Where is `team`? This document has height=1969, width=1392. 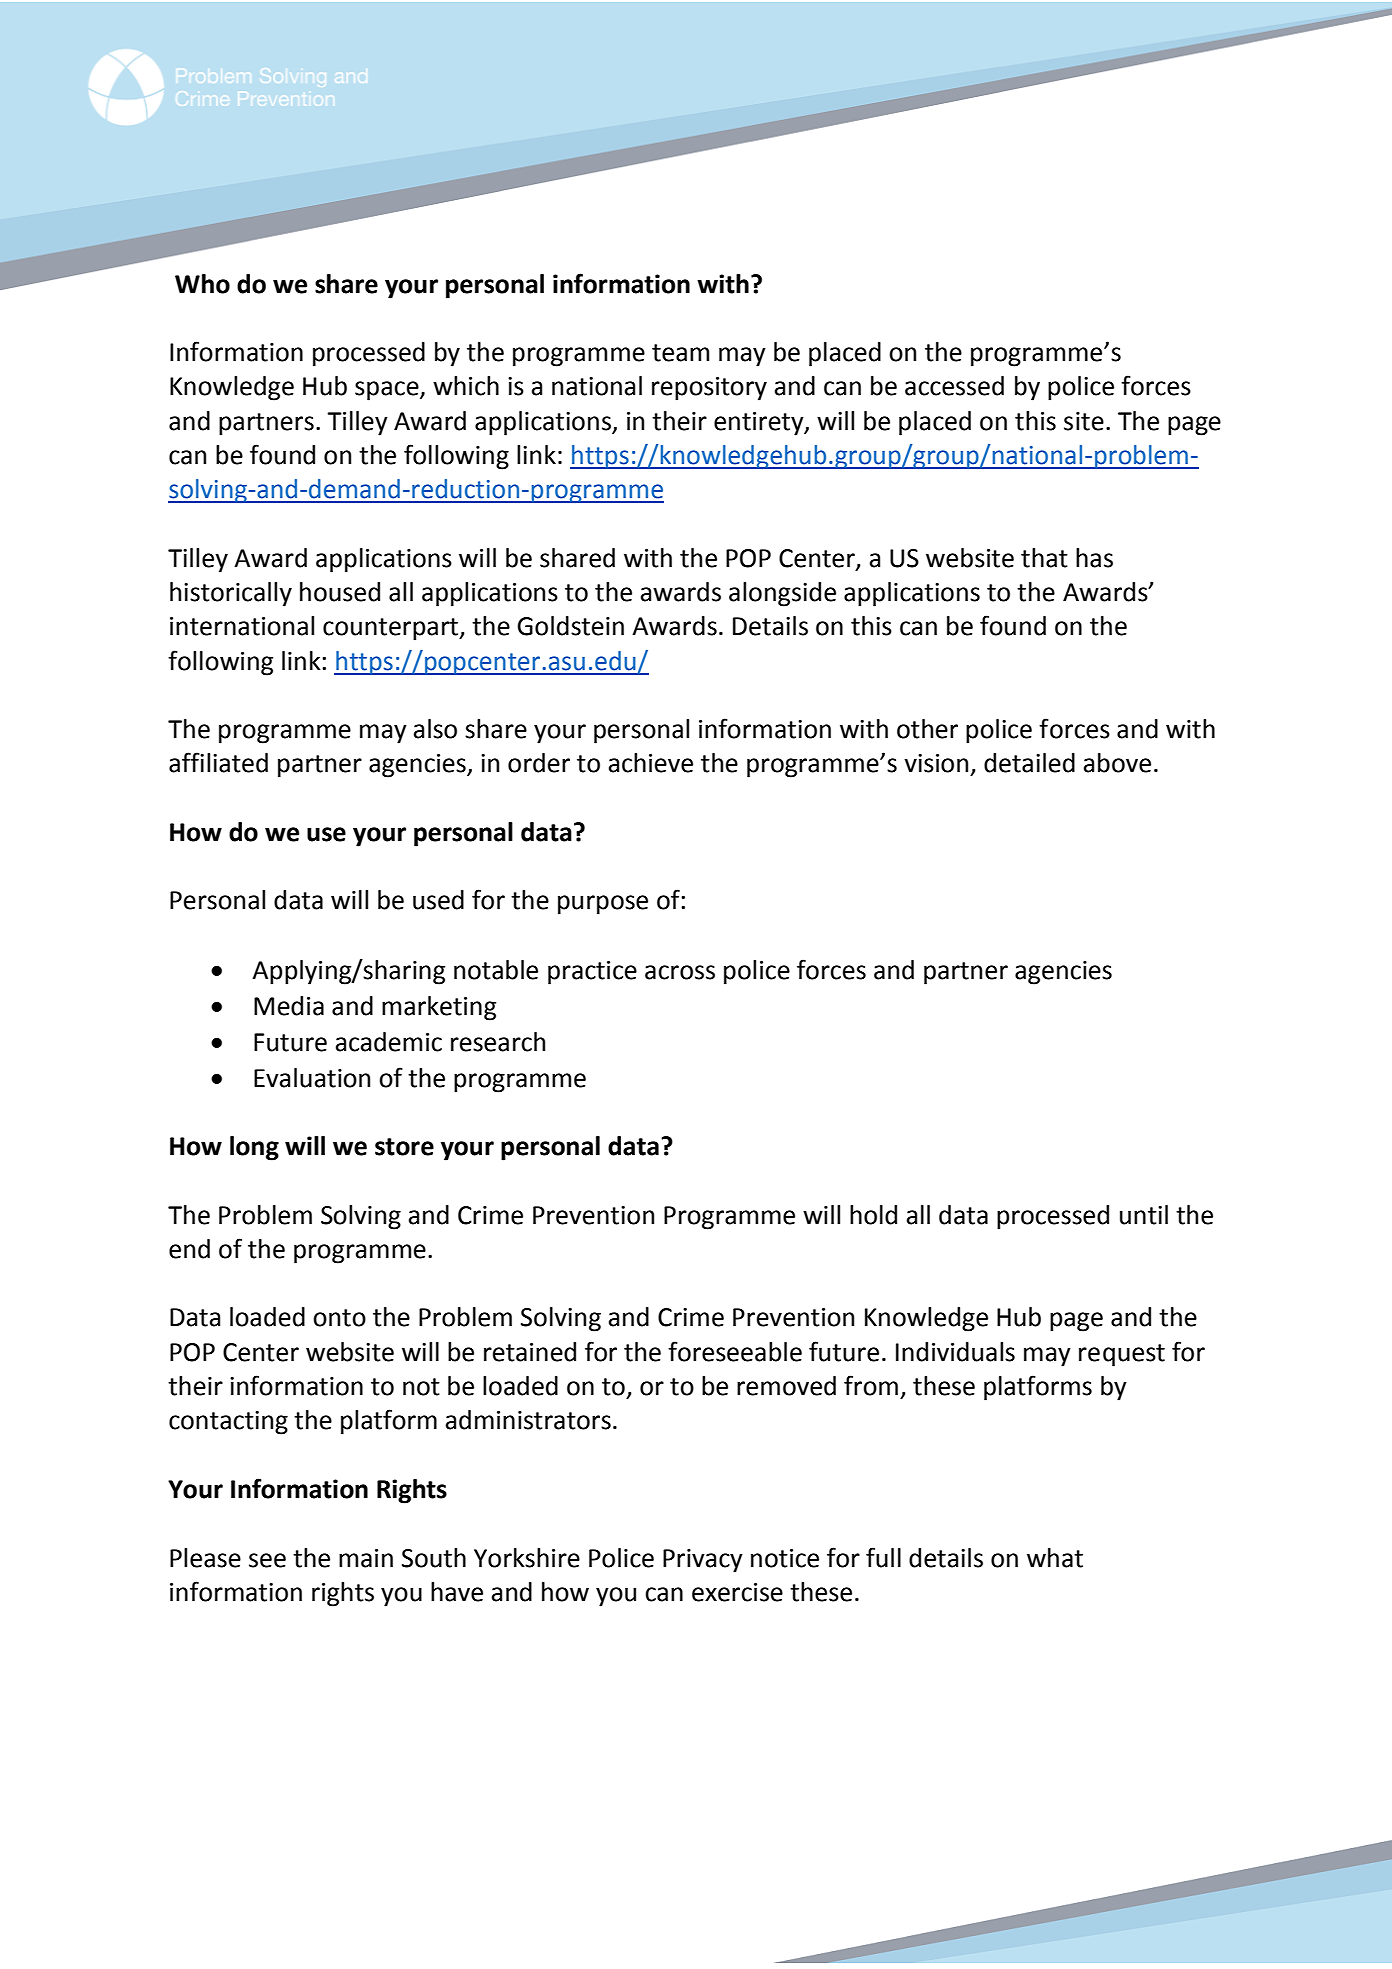
team is located at coordinates (680, 353).
